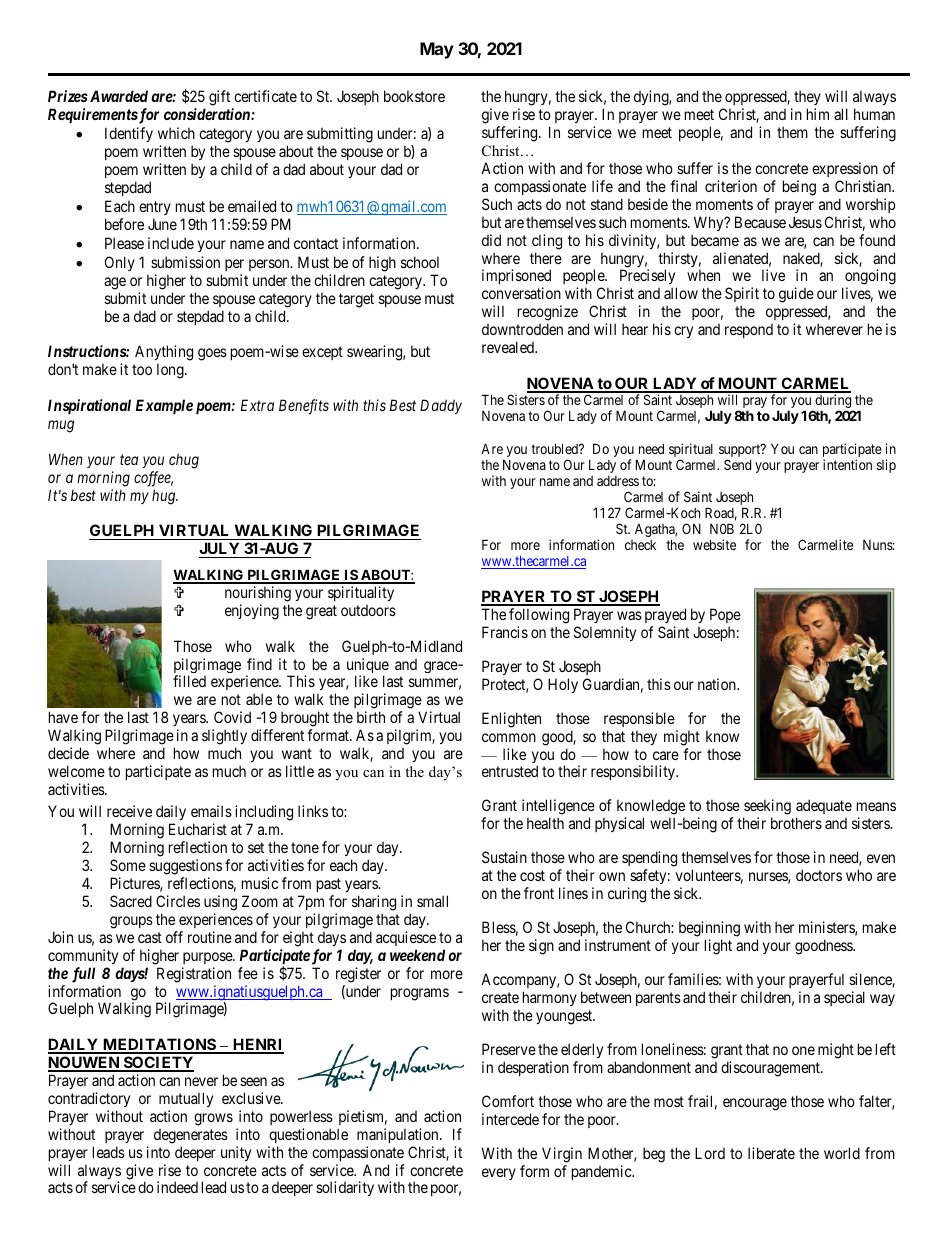 This screenshot has height=1233, width=952. I want to click on Awarded, so click(117, 96).
